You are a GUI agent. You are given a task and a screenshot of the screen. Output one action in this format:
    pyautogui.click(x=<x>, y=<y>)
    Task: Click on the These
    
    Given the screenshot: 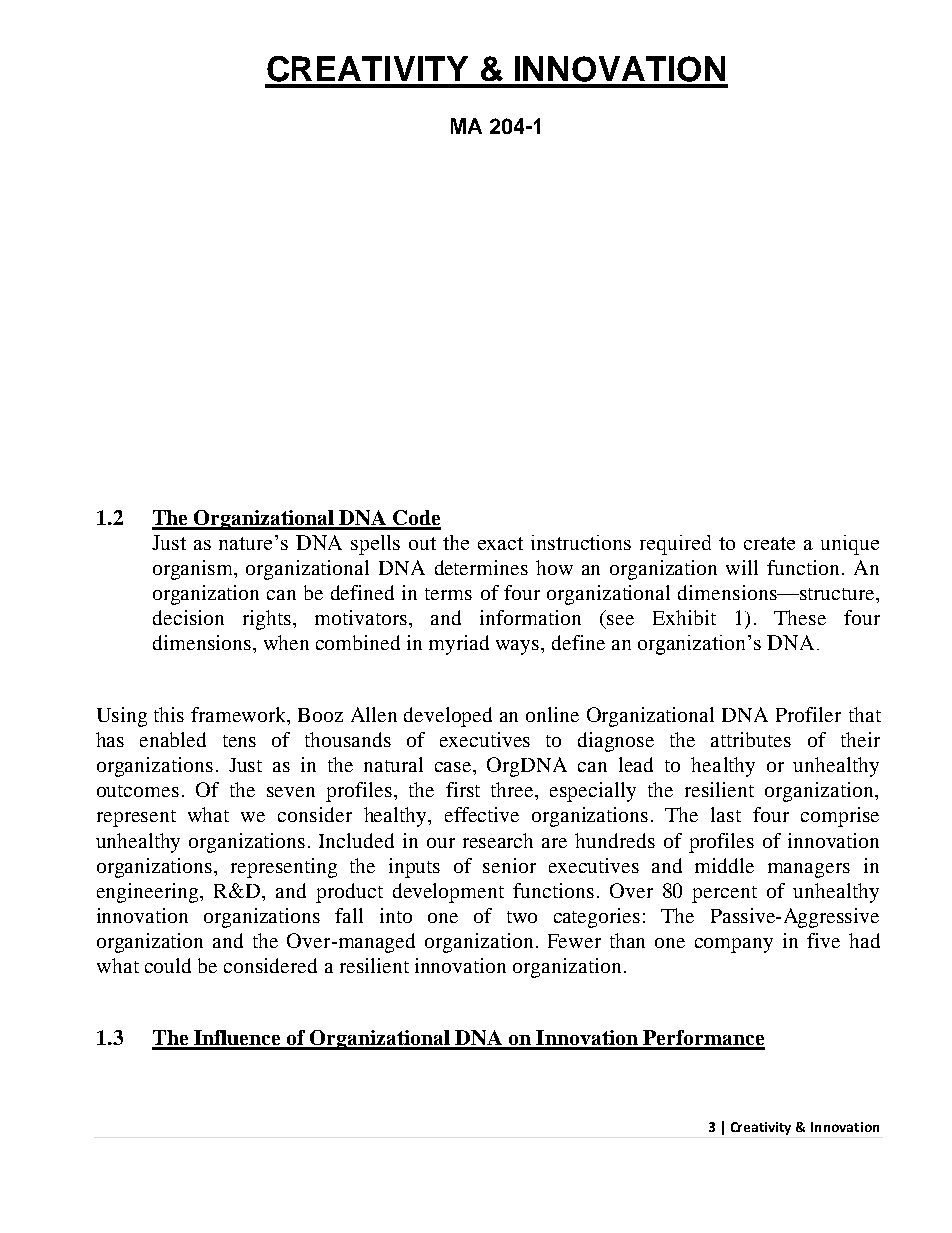 What is the action you would take?
    pyautogui.click(x=800, y=617)
